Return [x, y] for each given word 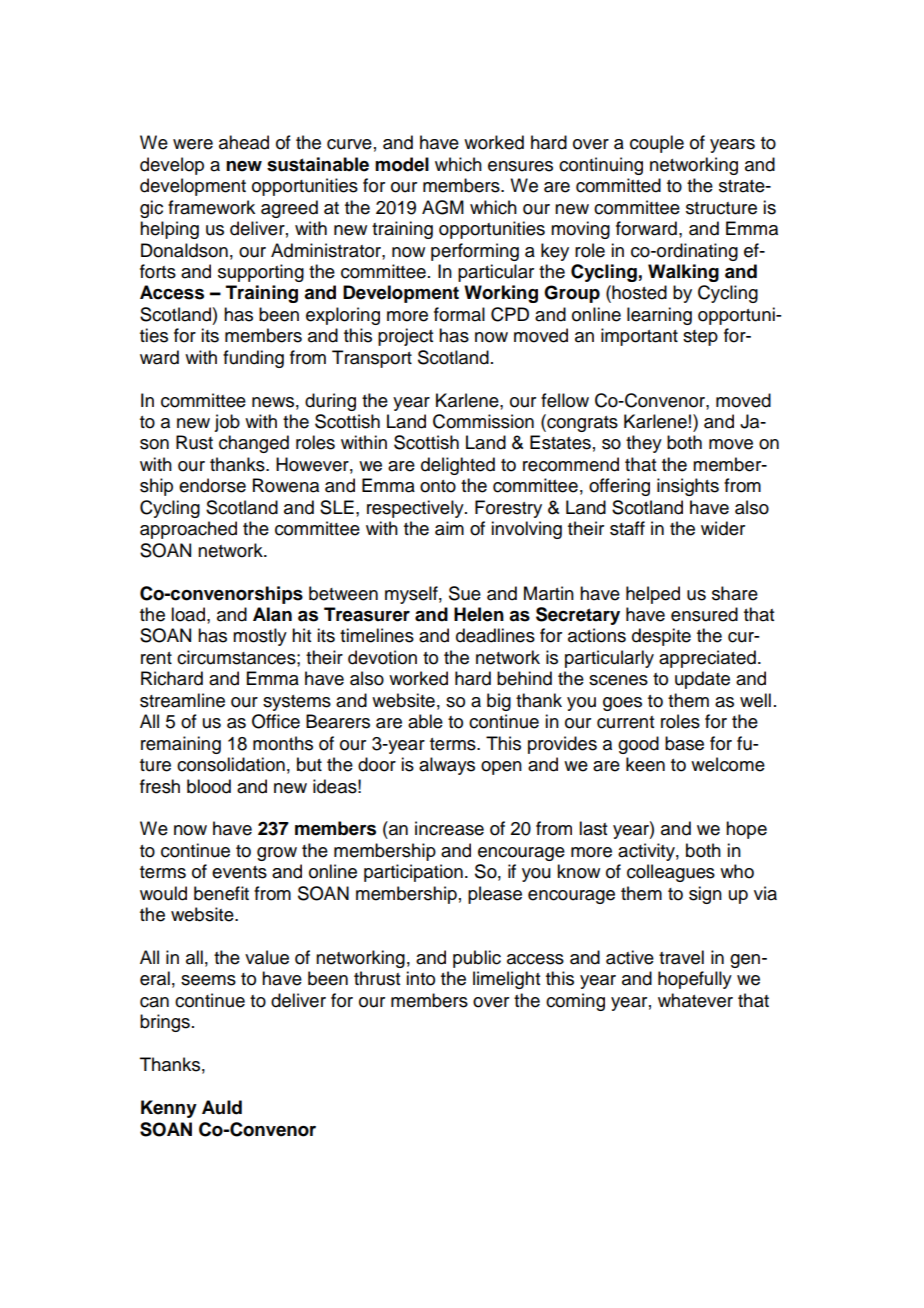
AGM [443, 207]
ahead [244, 142]
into [420, 978]
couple [657, 144]
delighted [458, 466]
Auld [222, 1107]
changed [254, 444]
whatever [695, 1000]
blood [209, 786]
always [447, 766]
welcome [728, 764]
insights [688, 487]
